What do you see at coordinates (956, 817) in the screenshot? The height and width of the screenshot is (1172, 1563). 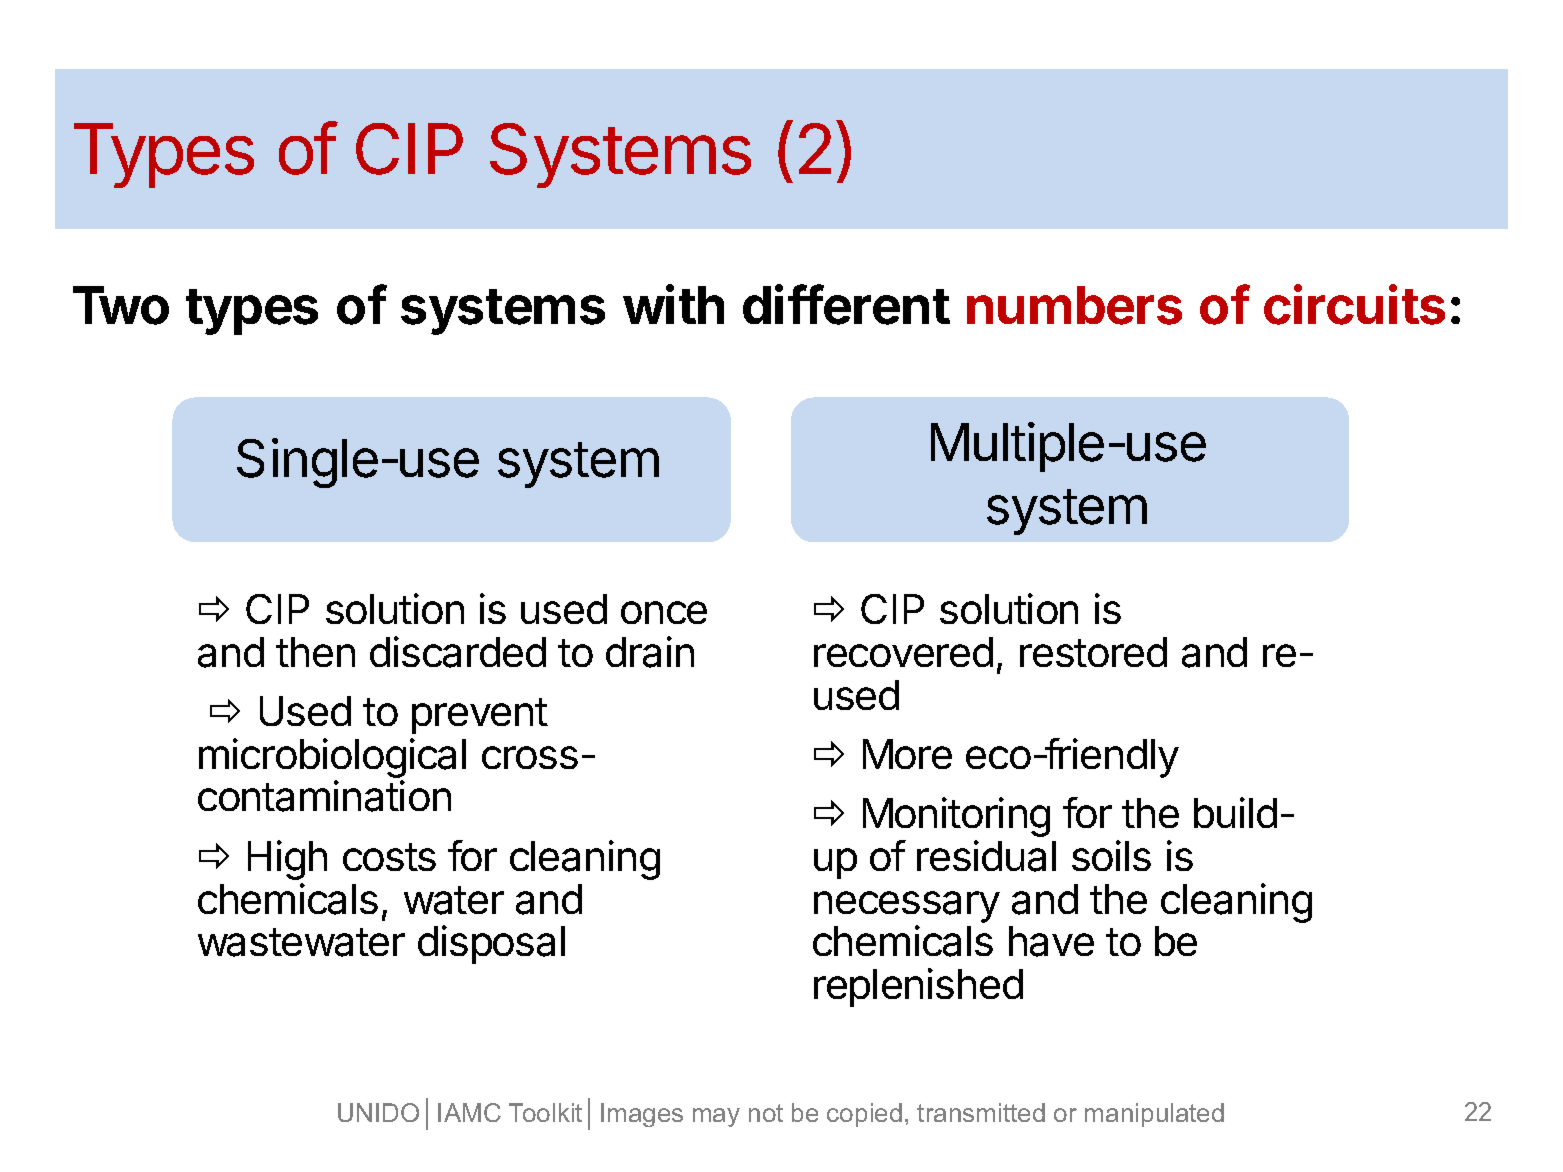 I see `Monitoring` at bounding box center [956, 817].
